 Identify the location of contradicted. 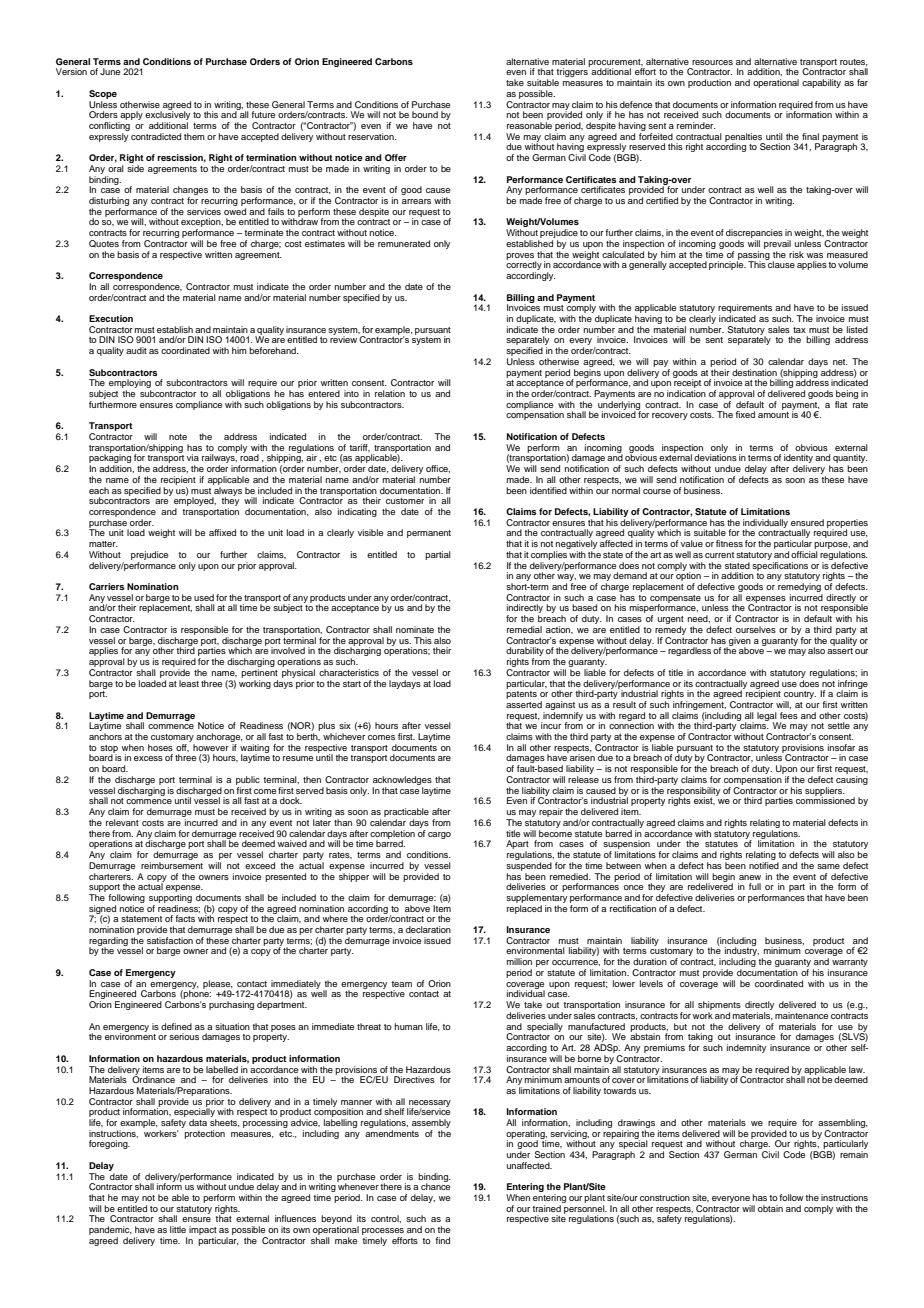
(156, 136).
